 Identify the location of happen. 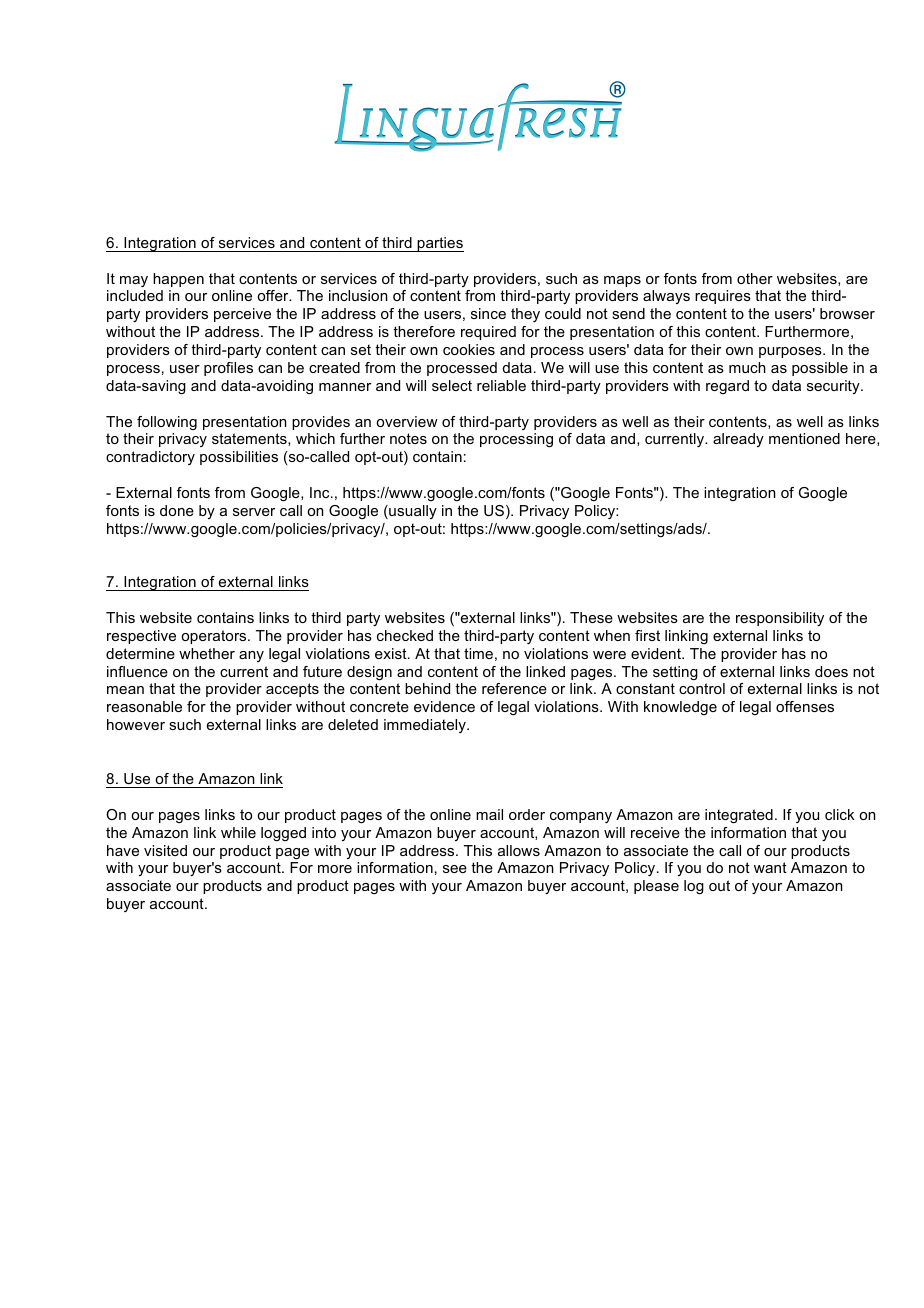
(178, 280).
